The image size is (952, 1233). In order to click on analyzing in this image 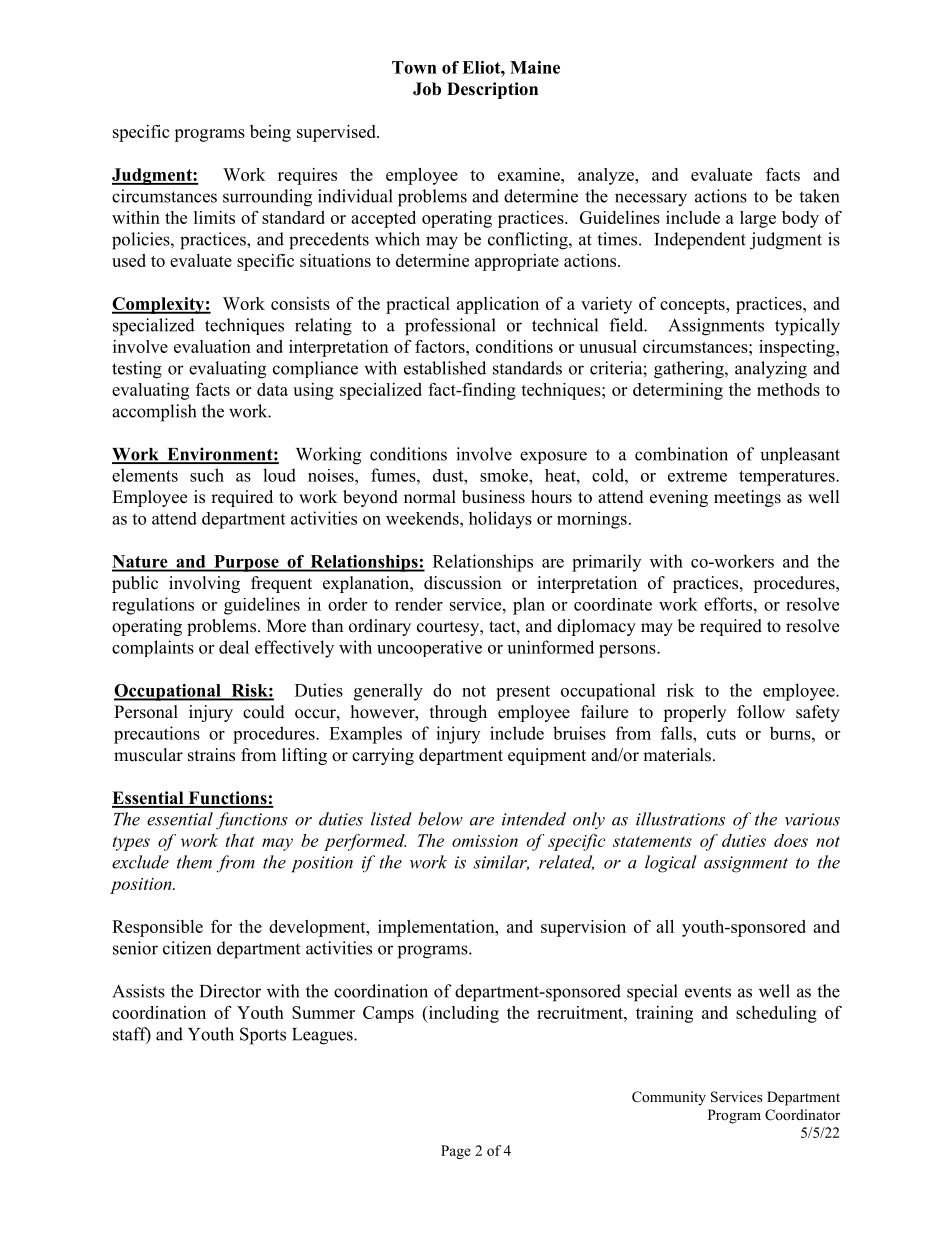, I will do `click(771, 370)`.
